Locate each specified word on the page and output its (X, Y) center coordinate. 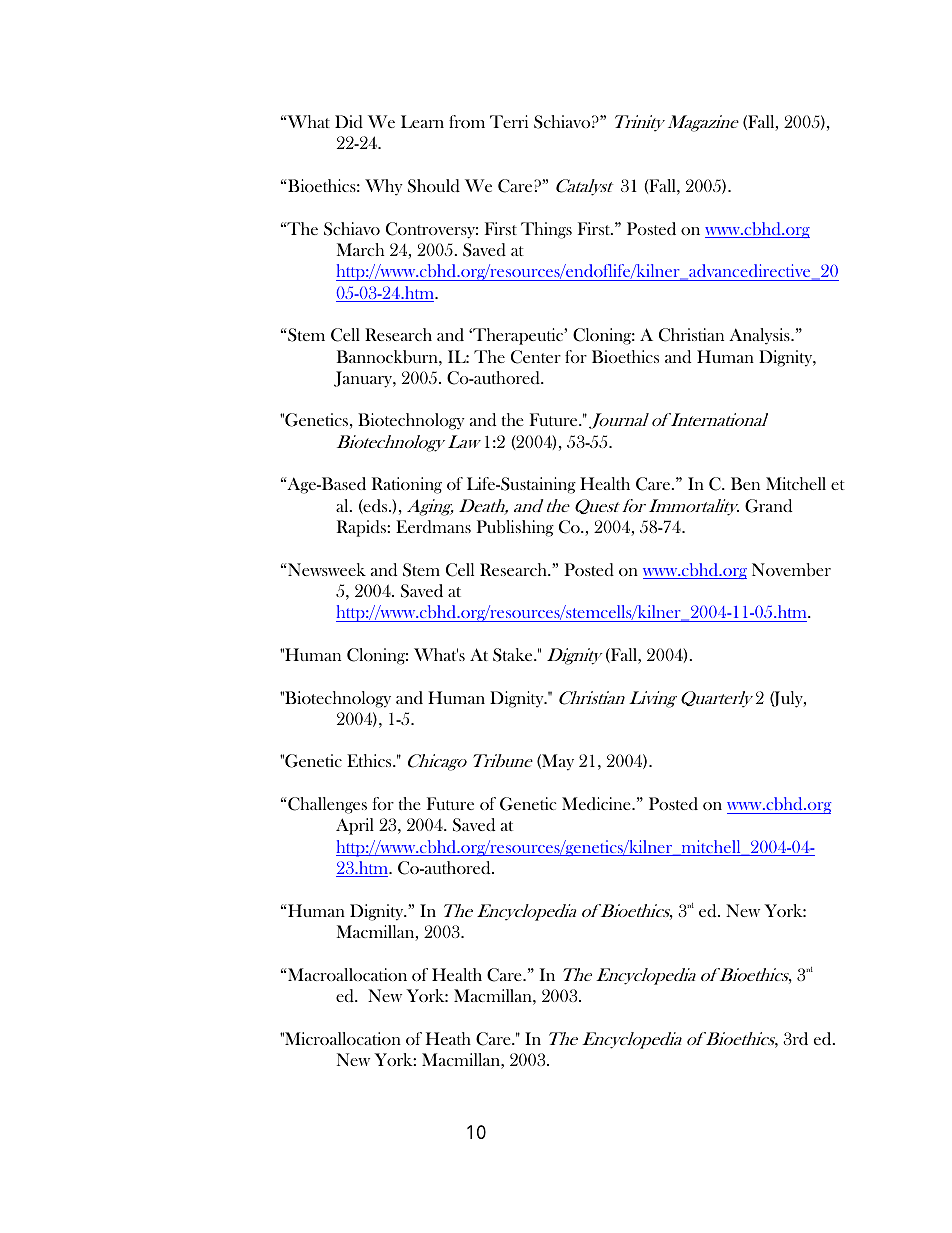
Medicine (597, 803)
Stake (514, 655)
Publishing (515, 528)
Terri (509, 121)
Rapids (362, 528)
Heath (448, 1038)
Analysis (760, 336)
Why (383, 187)
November (791, 569)
